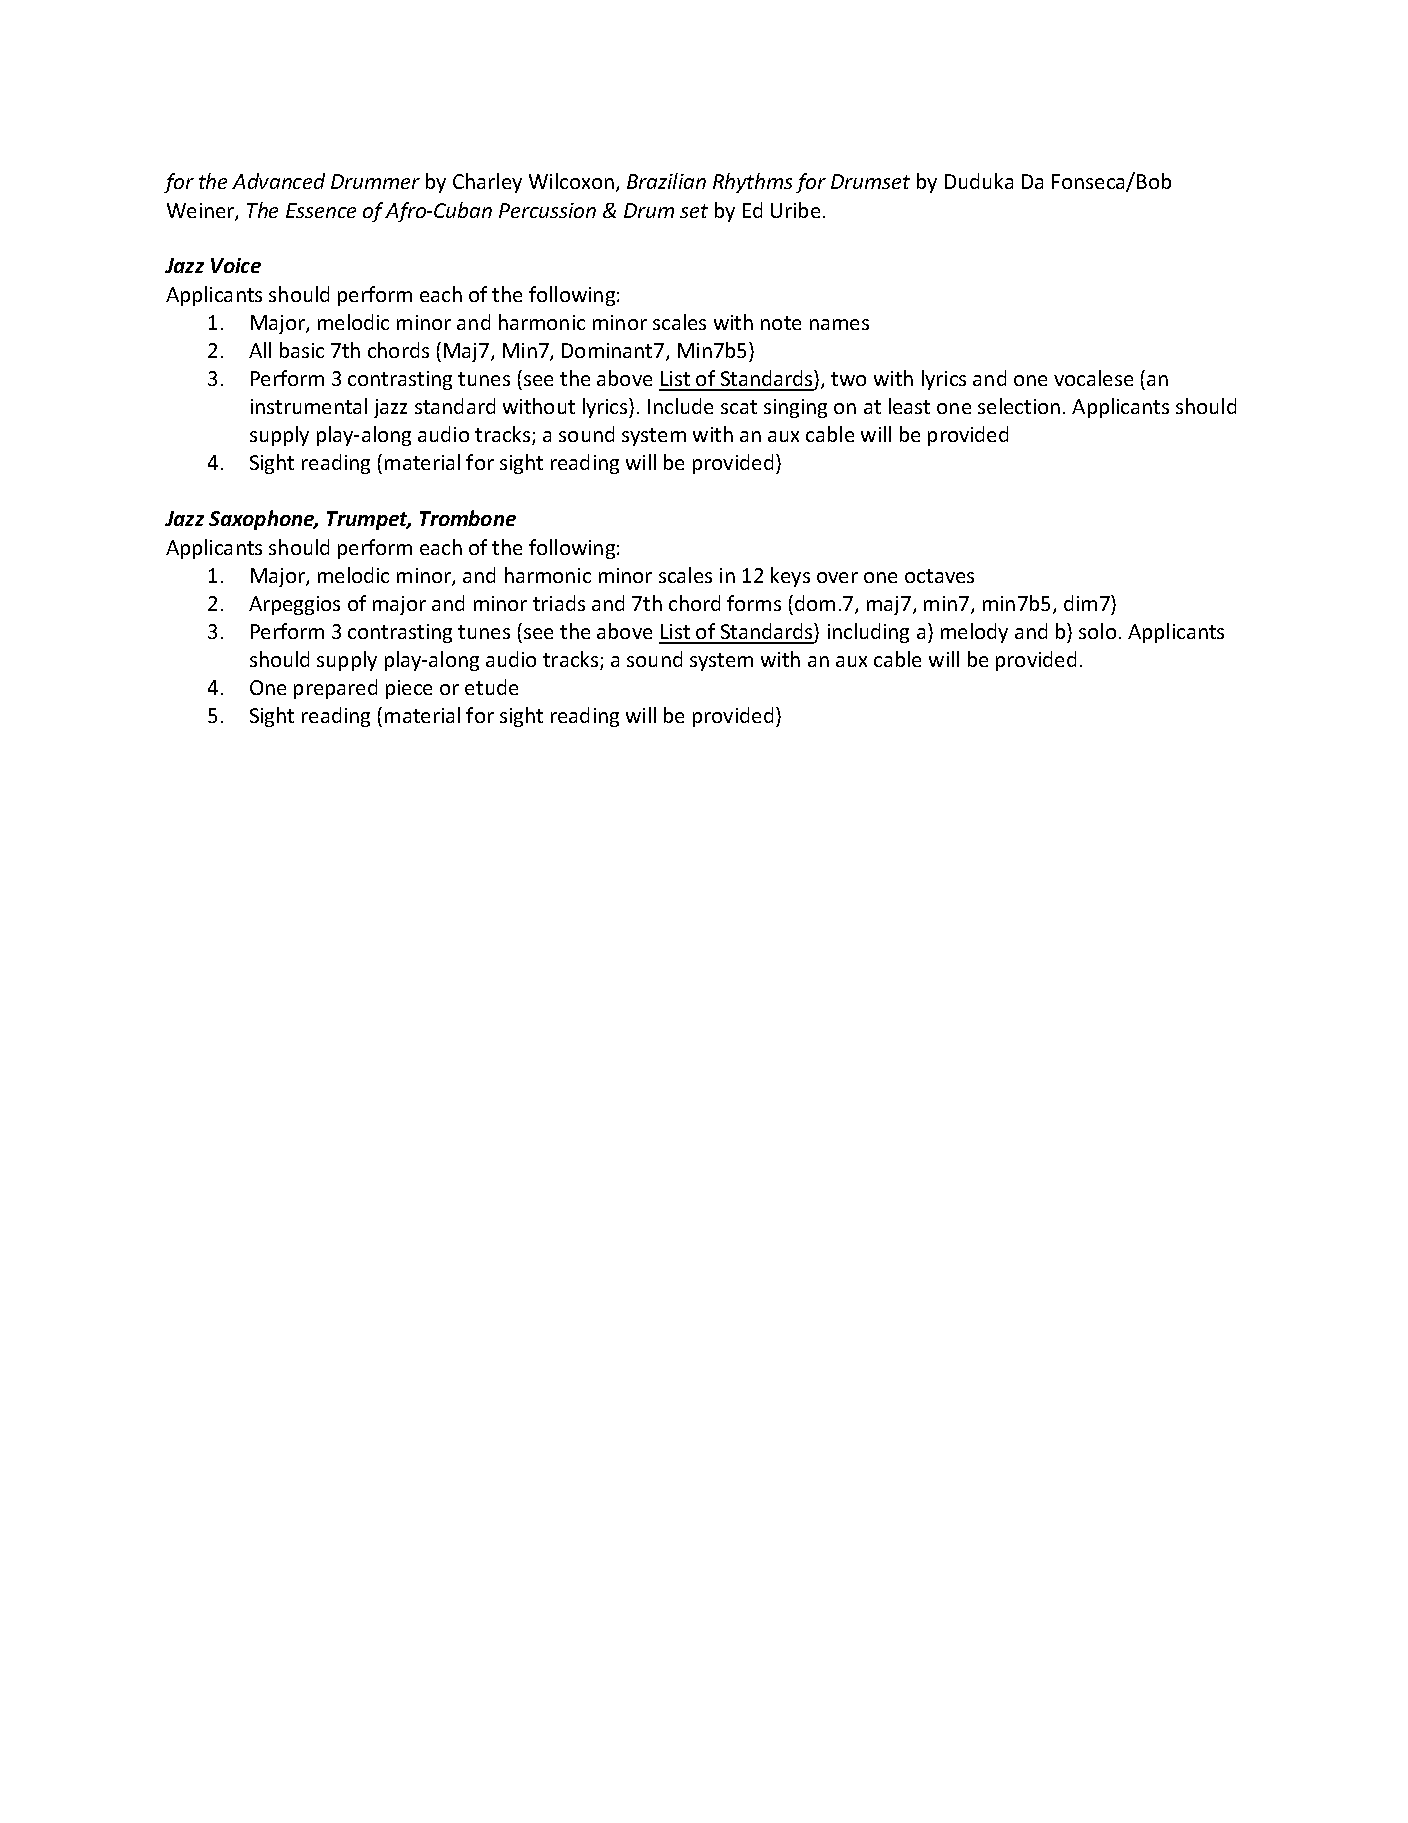 The image size is (1408, 1823). Describe the element at coordinates (335, 689) in the document. I see `prepared` at that location.
